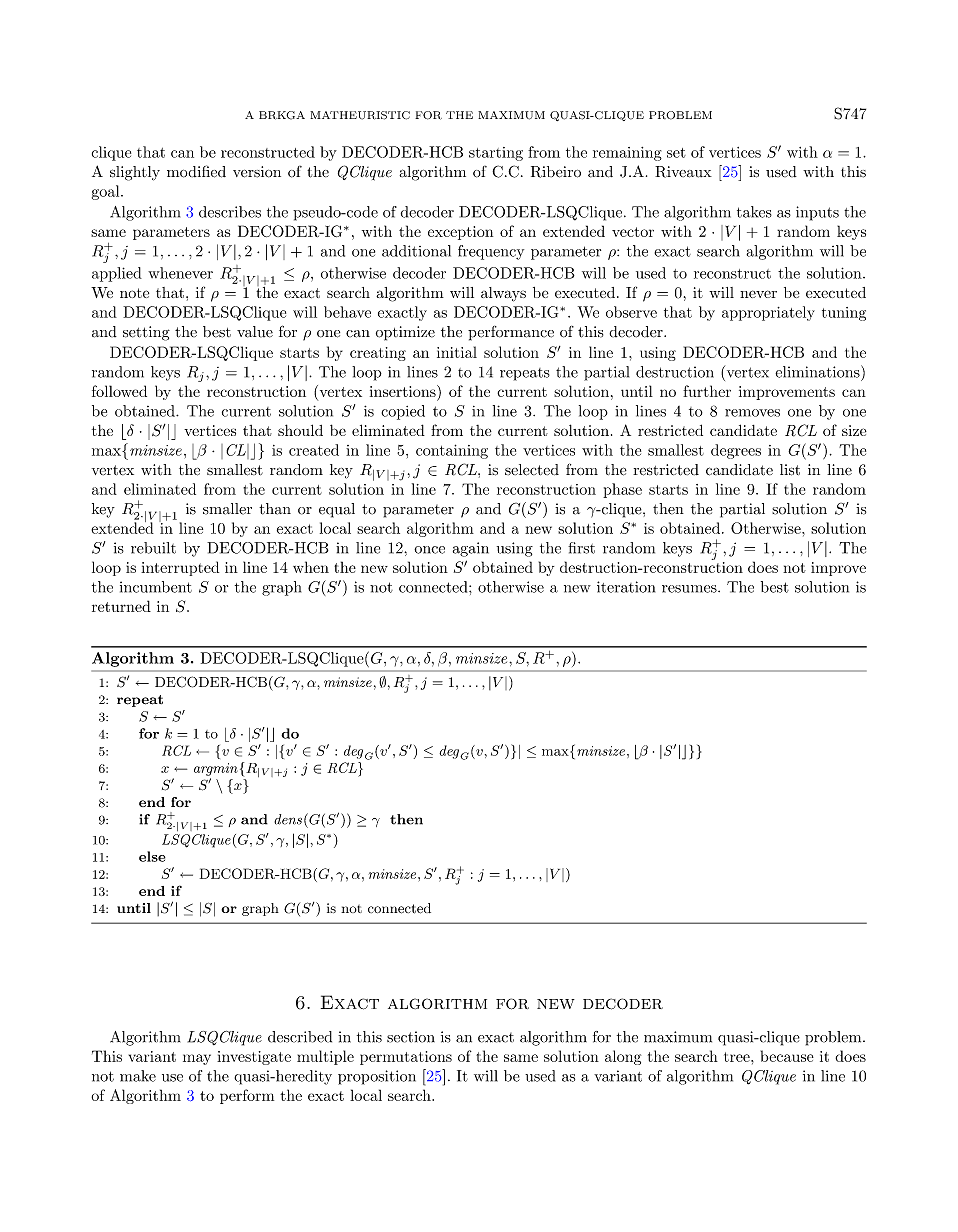  What do you see at coordinates (152, 856) in the screenshot?
I see `else` at bounding box center [152, 856].
